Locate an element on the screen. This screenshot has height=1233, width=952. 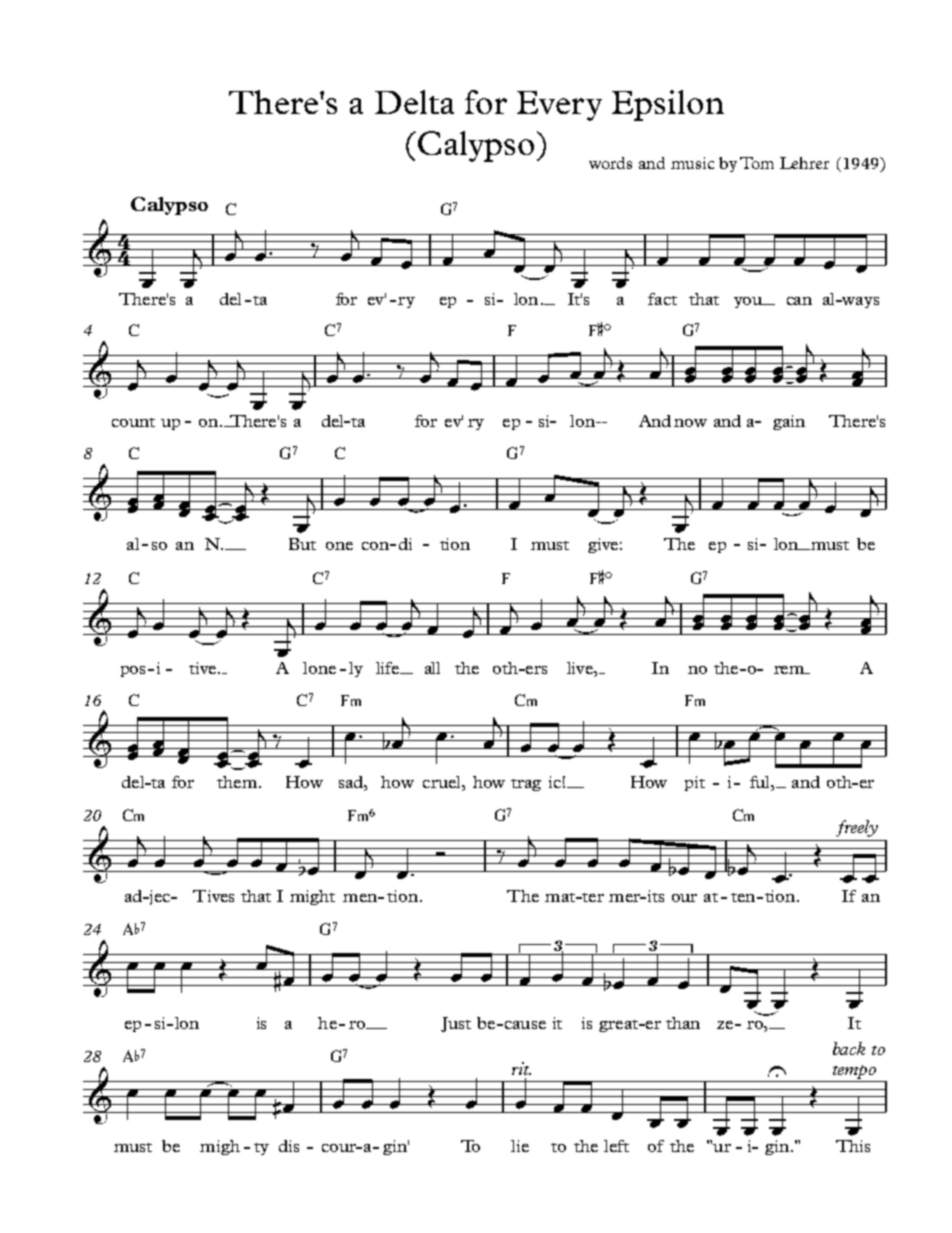
Every is located at coordinates (559, 106).
